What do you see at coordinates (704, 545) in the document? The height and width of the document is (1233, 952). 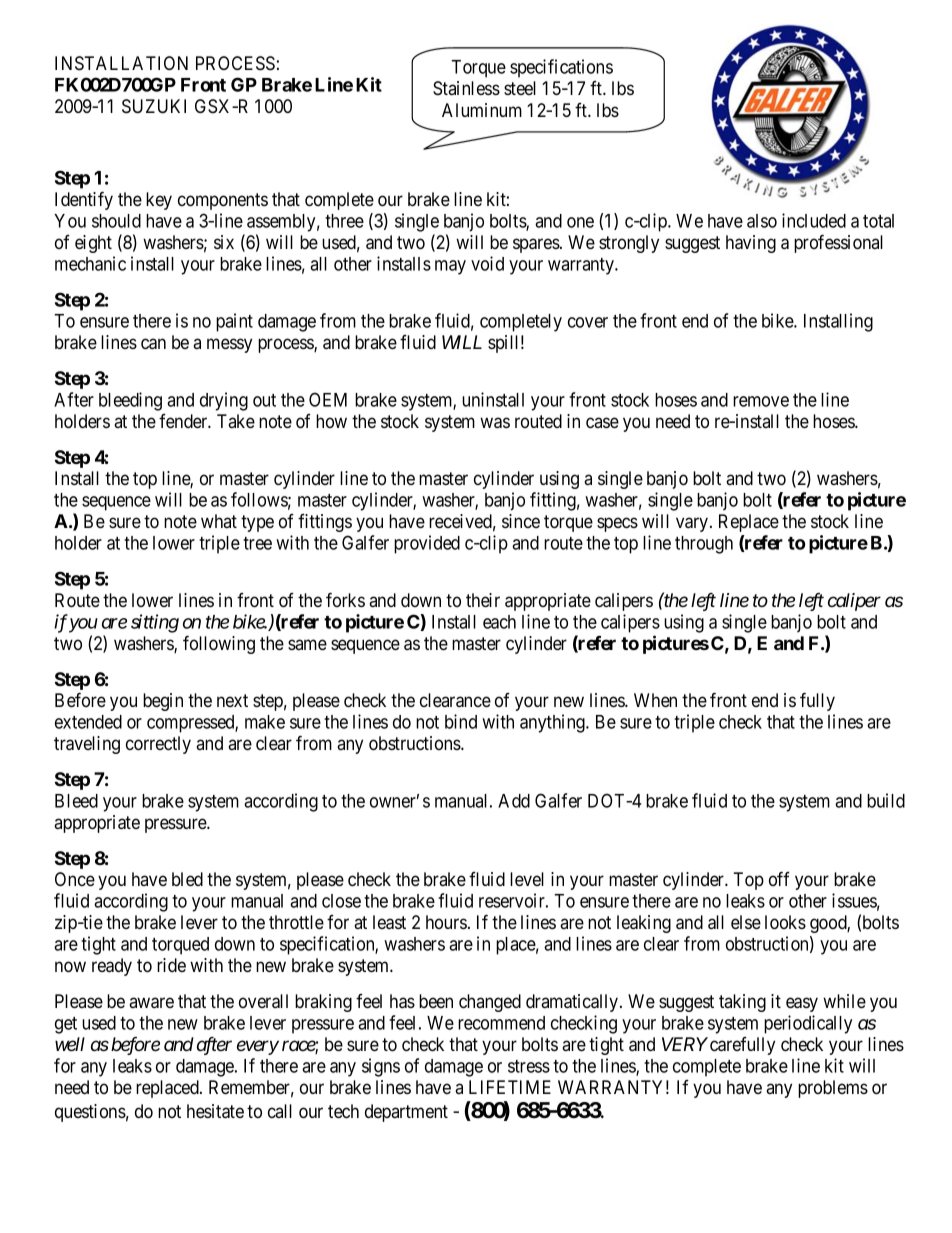 I see `through` at bounding box center [704, 545].
